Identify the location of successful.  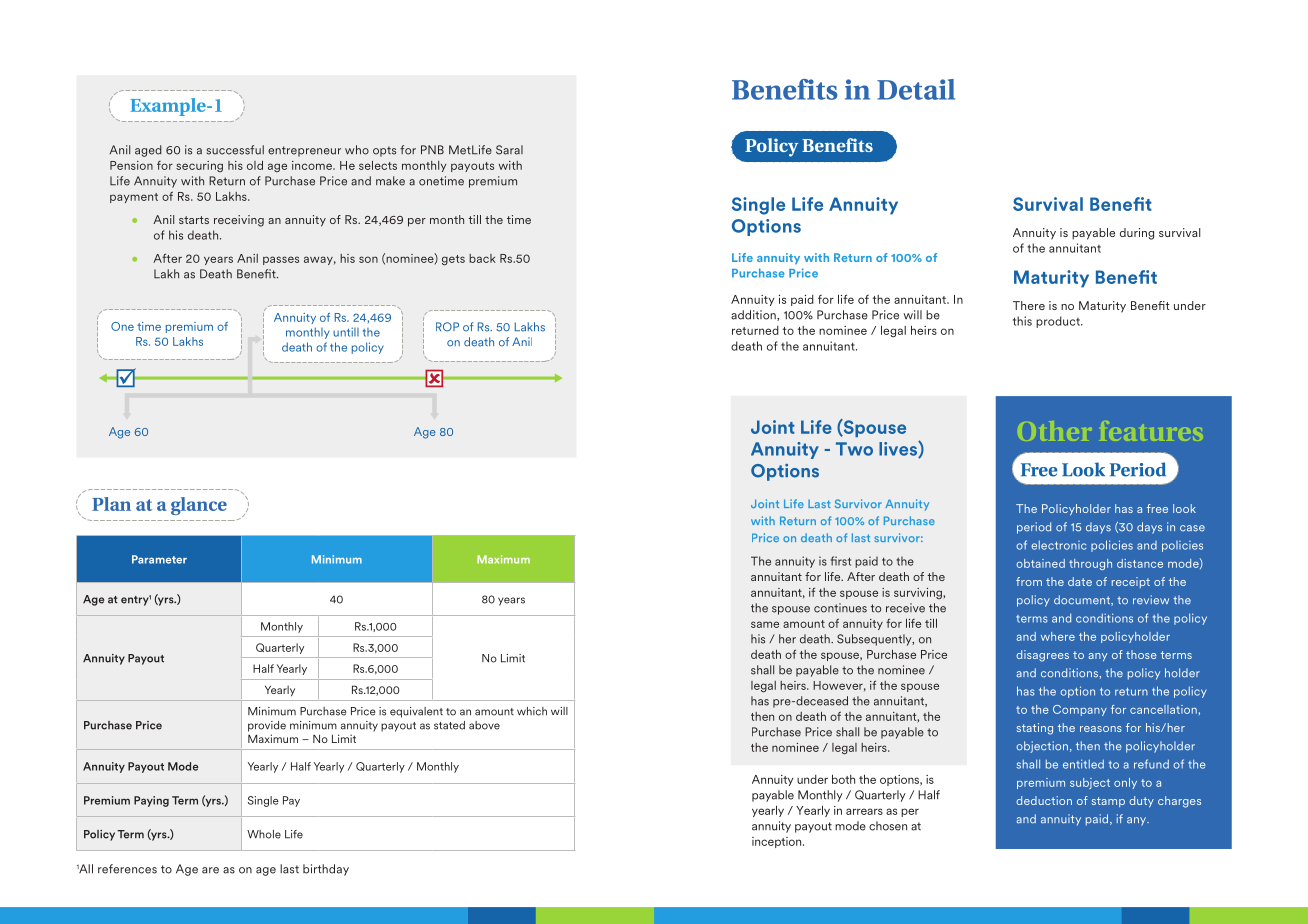
(235, 150).
